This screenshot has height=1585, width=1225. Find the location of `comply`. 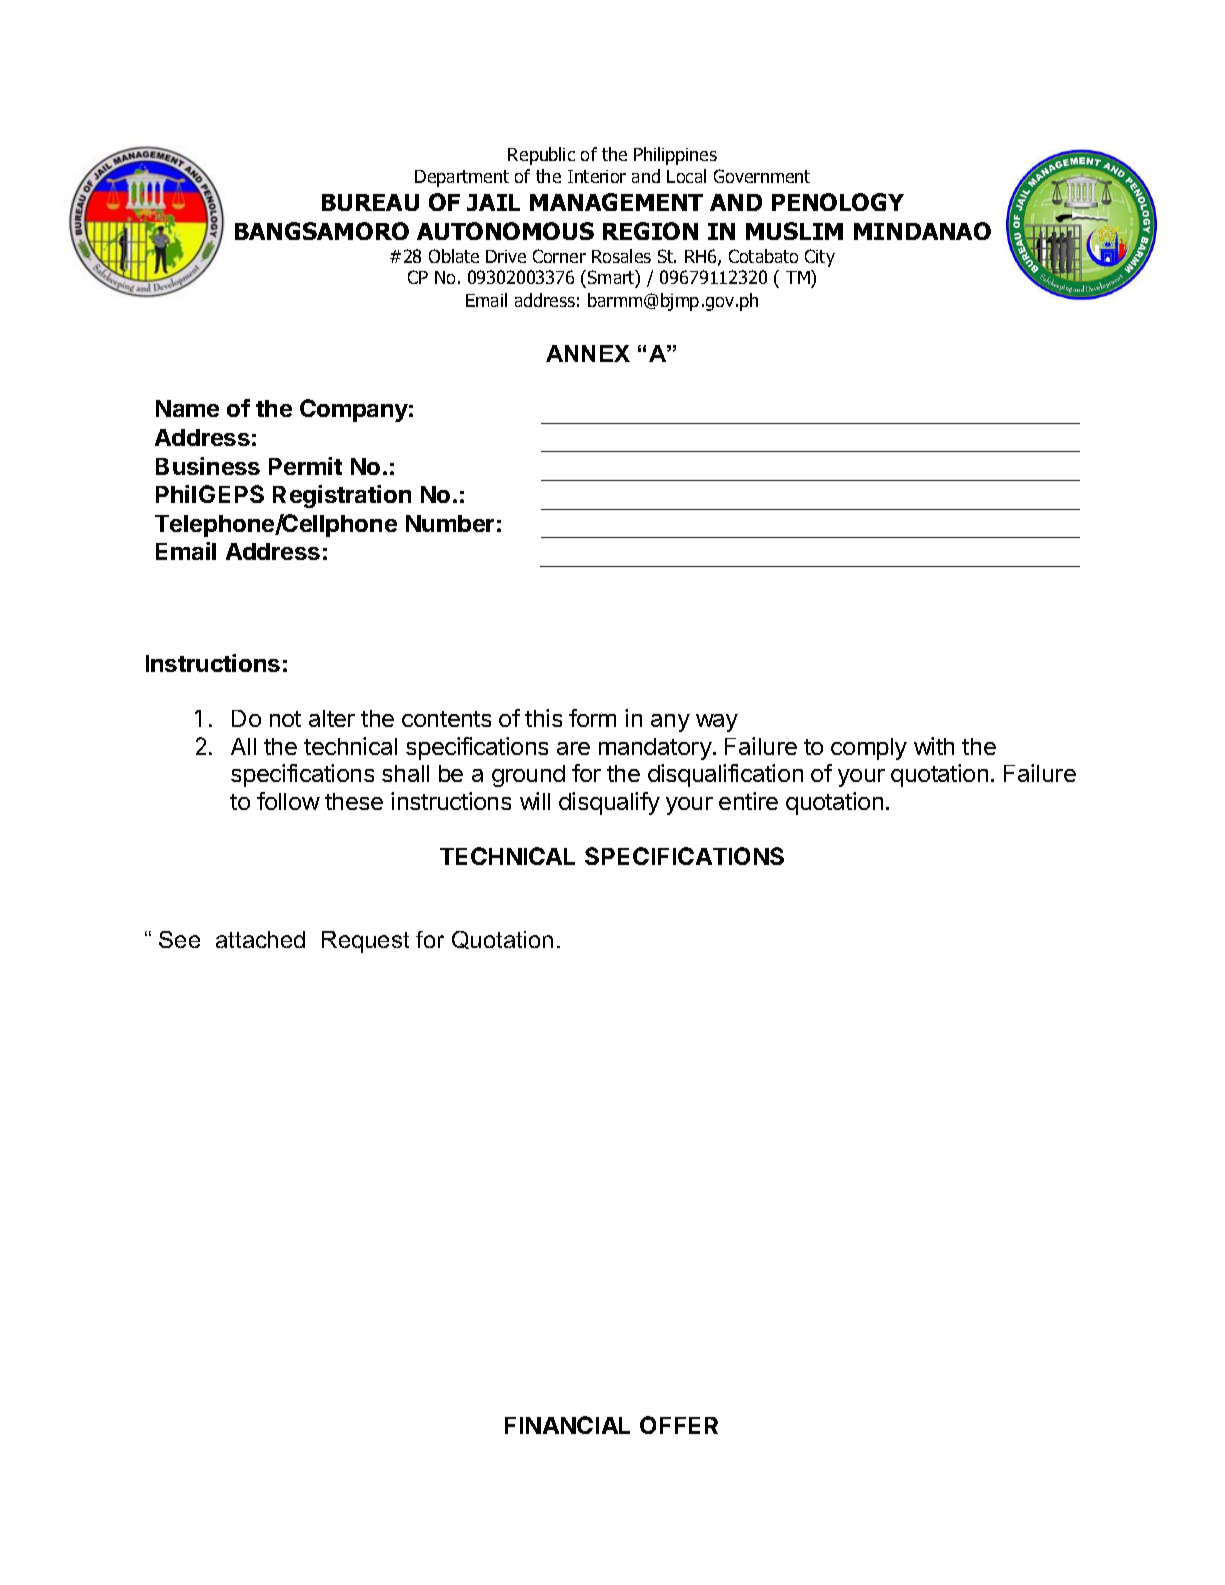

comply is located at coordinates (869, 749).
